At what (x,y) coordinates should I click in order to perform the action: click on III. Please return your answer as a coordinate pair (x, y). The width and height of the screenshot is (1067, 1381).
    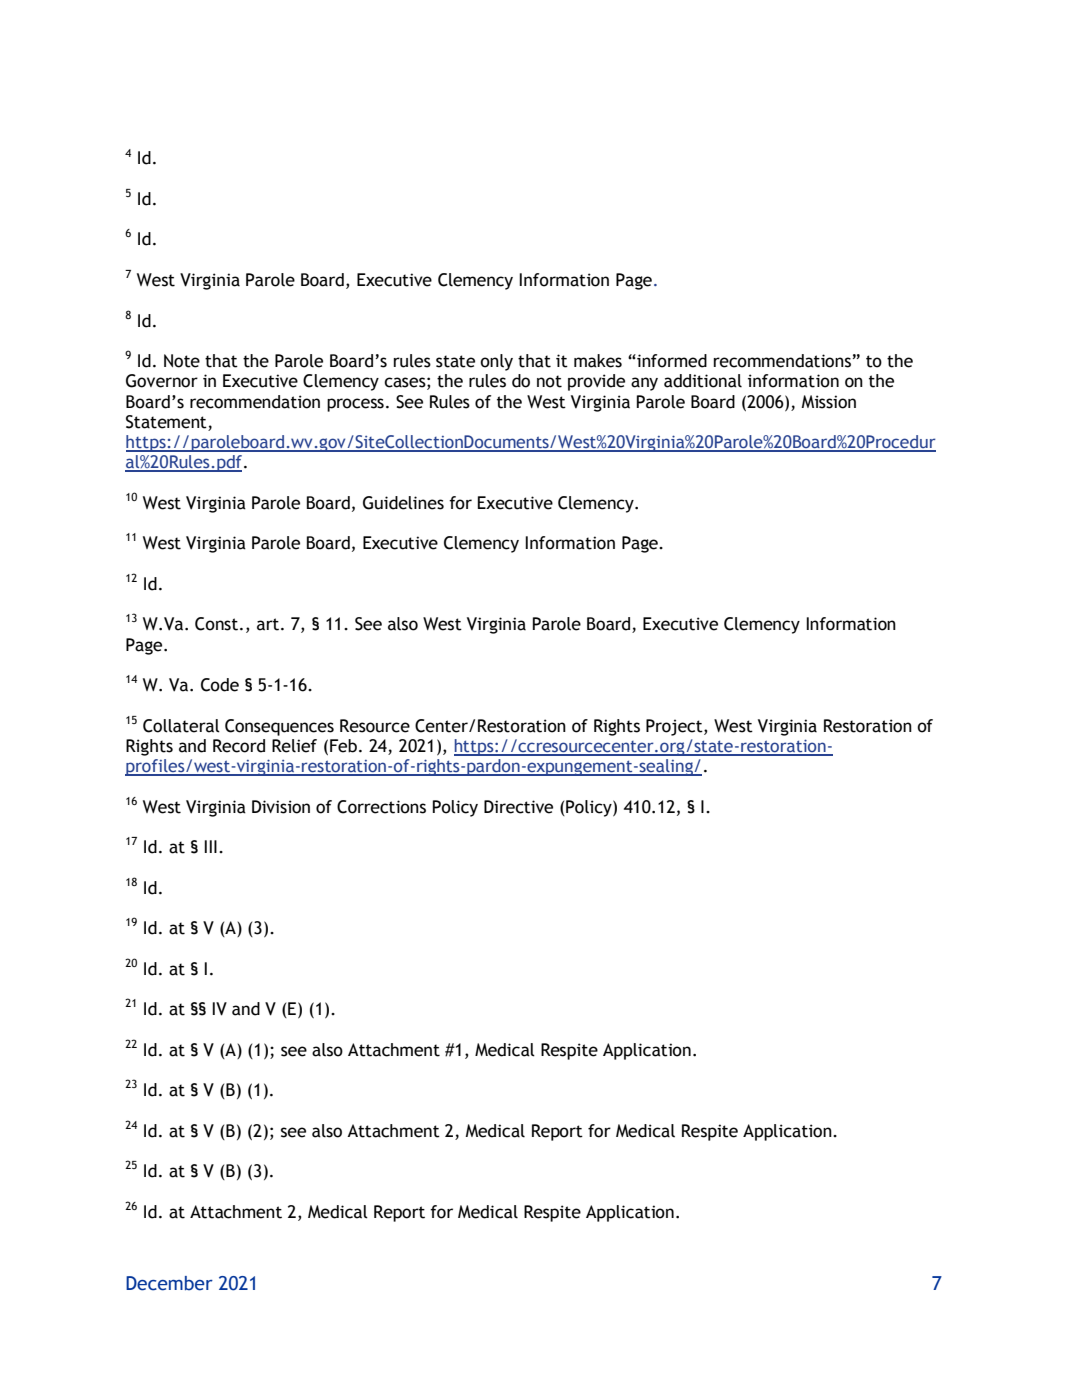
    Looking at the image, I should click on (210, 846).
